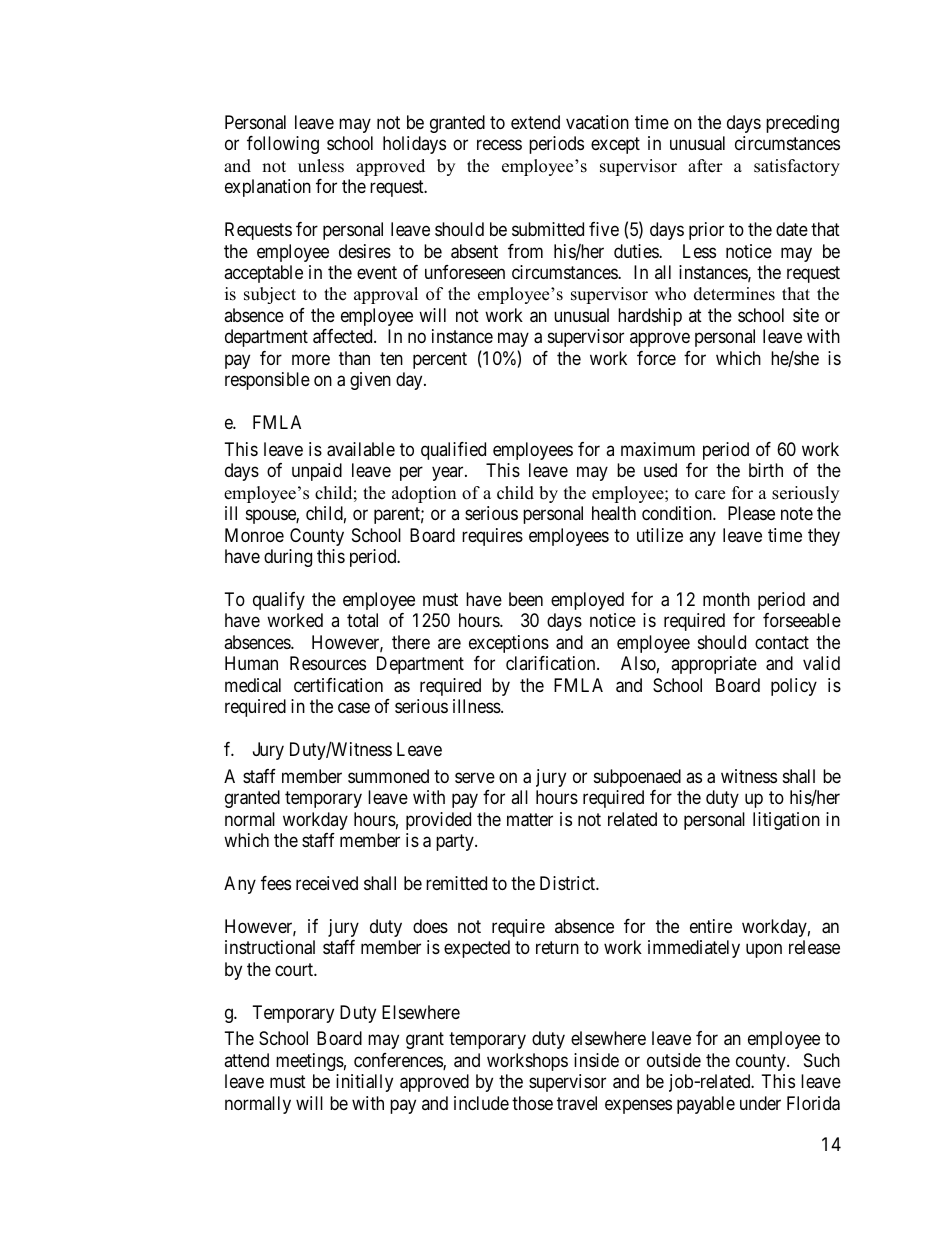 Image resolution: width=952 pixels, height=1233 pixels. What do you see at coordinates (530, 820) in the image?
I see `matter` at bounding box center [530, 820].
